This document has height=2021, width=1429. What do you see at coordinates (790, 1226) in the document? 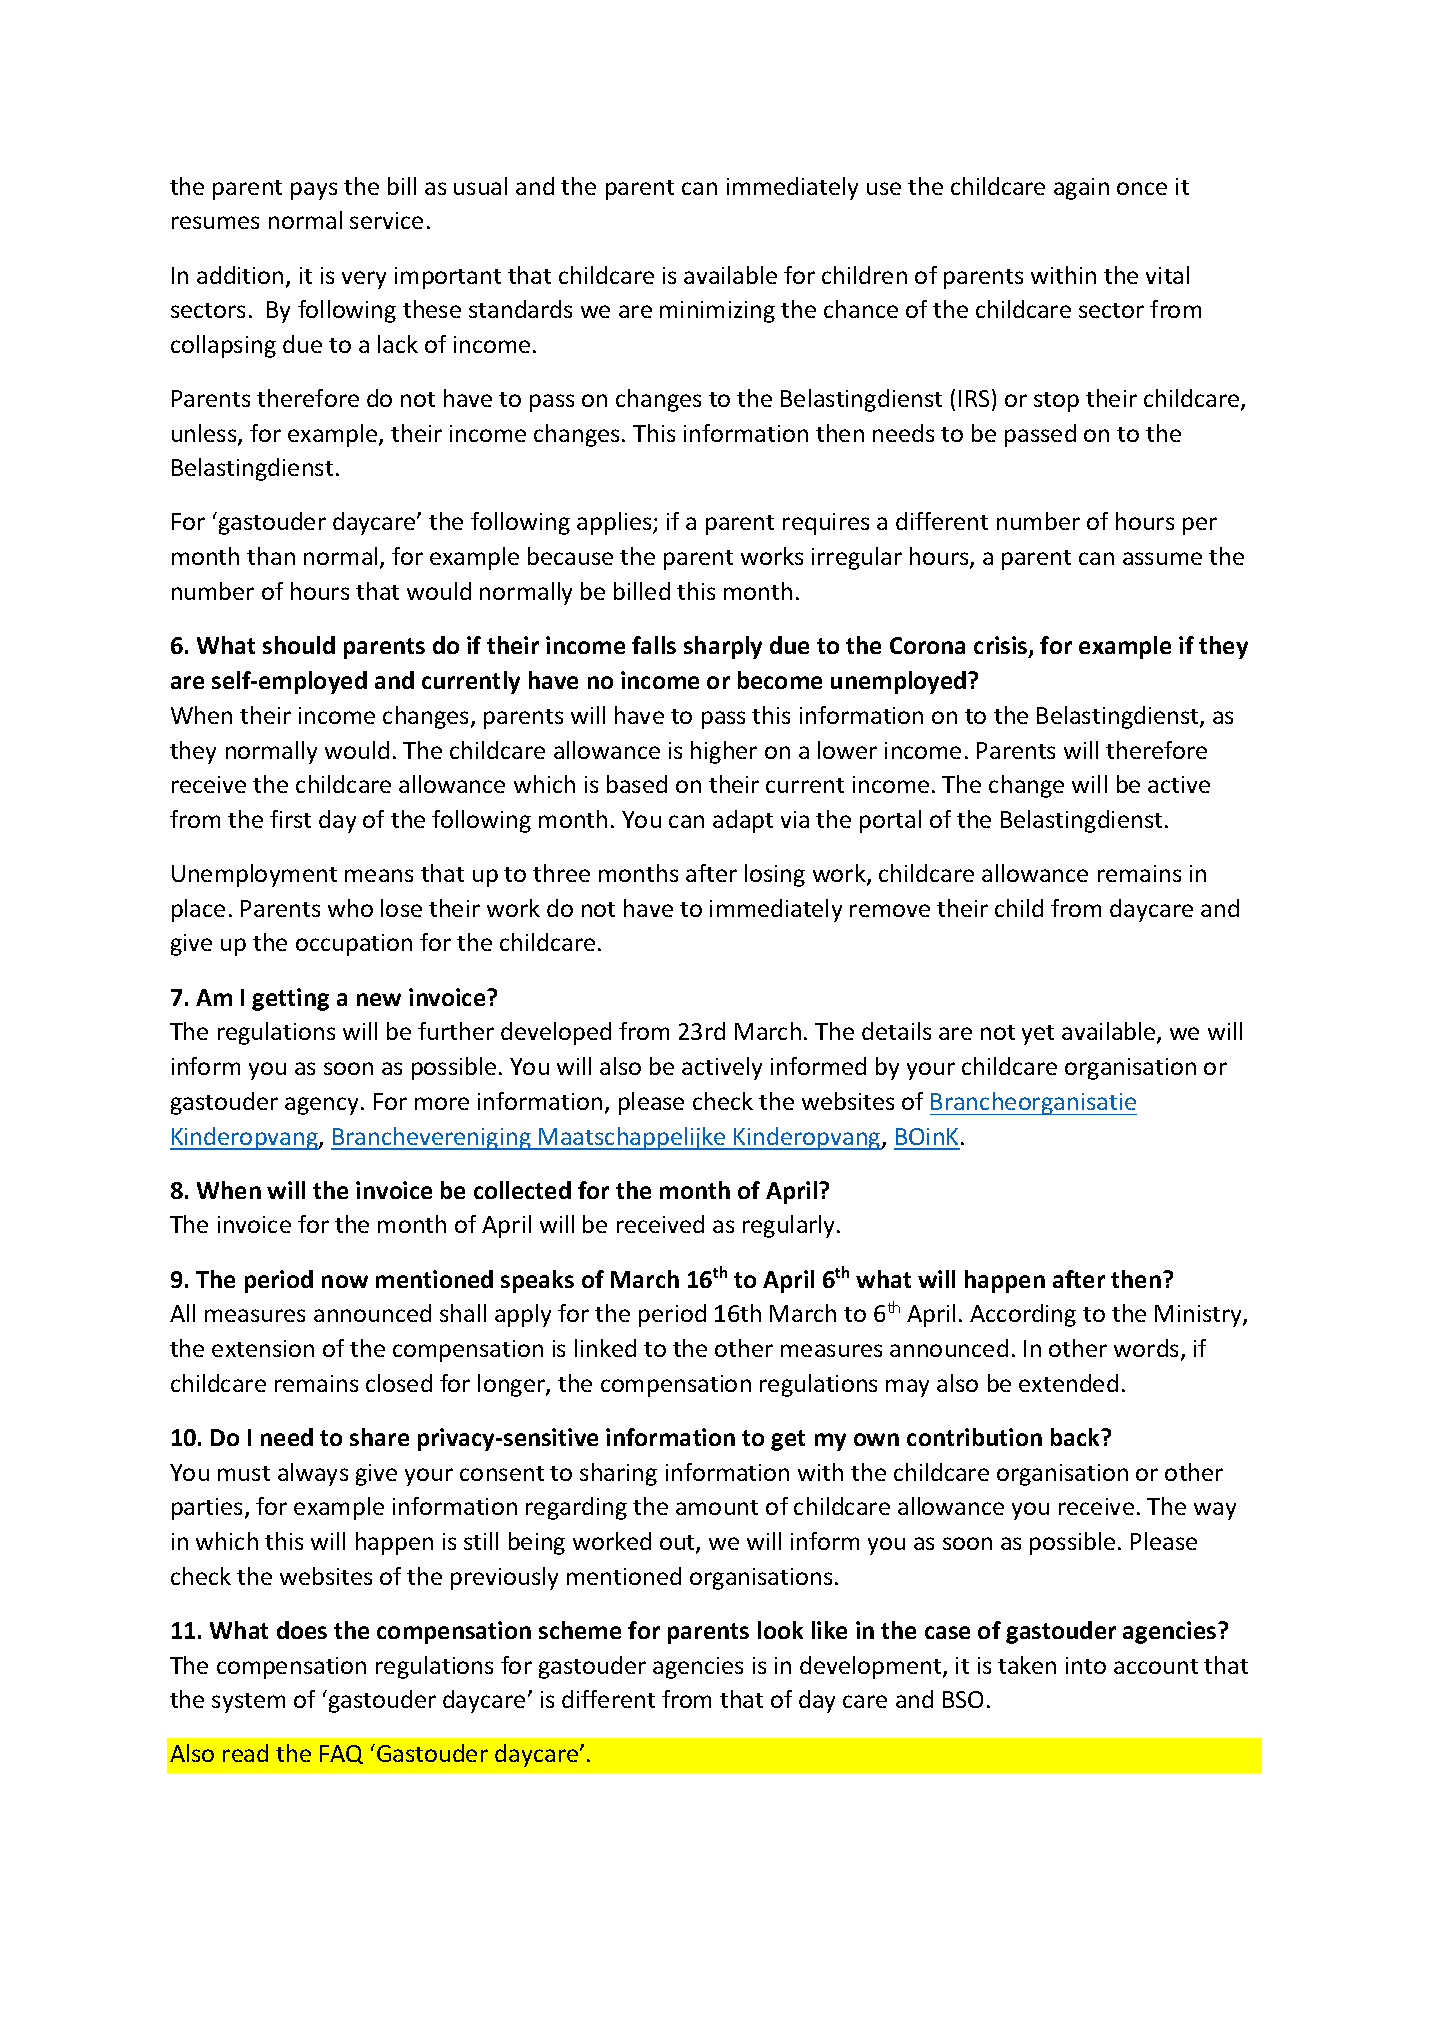
I see `regularly` at bounding box center [790, 1226].
